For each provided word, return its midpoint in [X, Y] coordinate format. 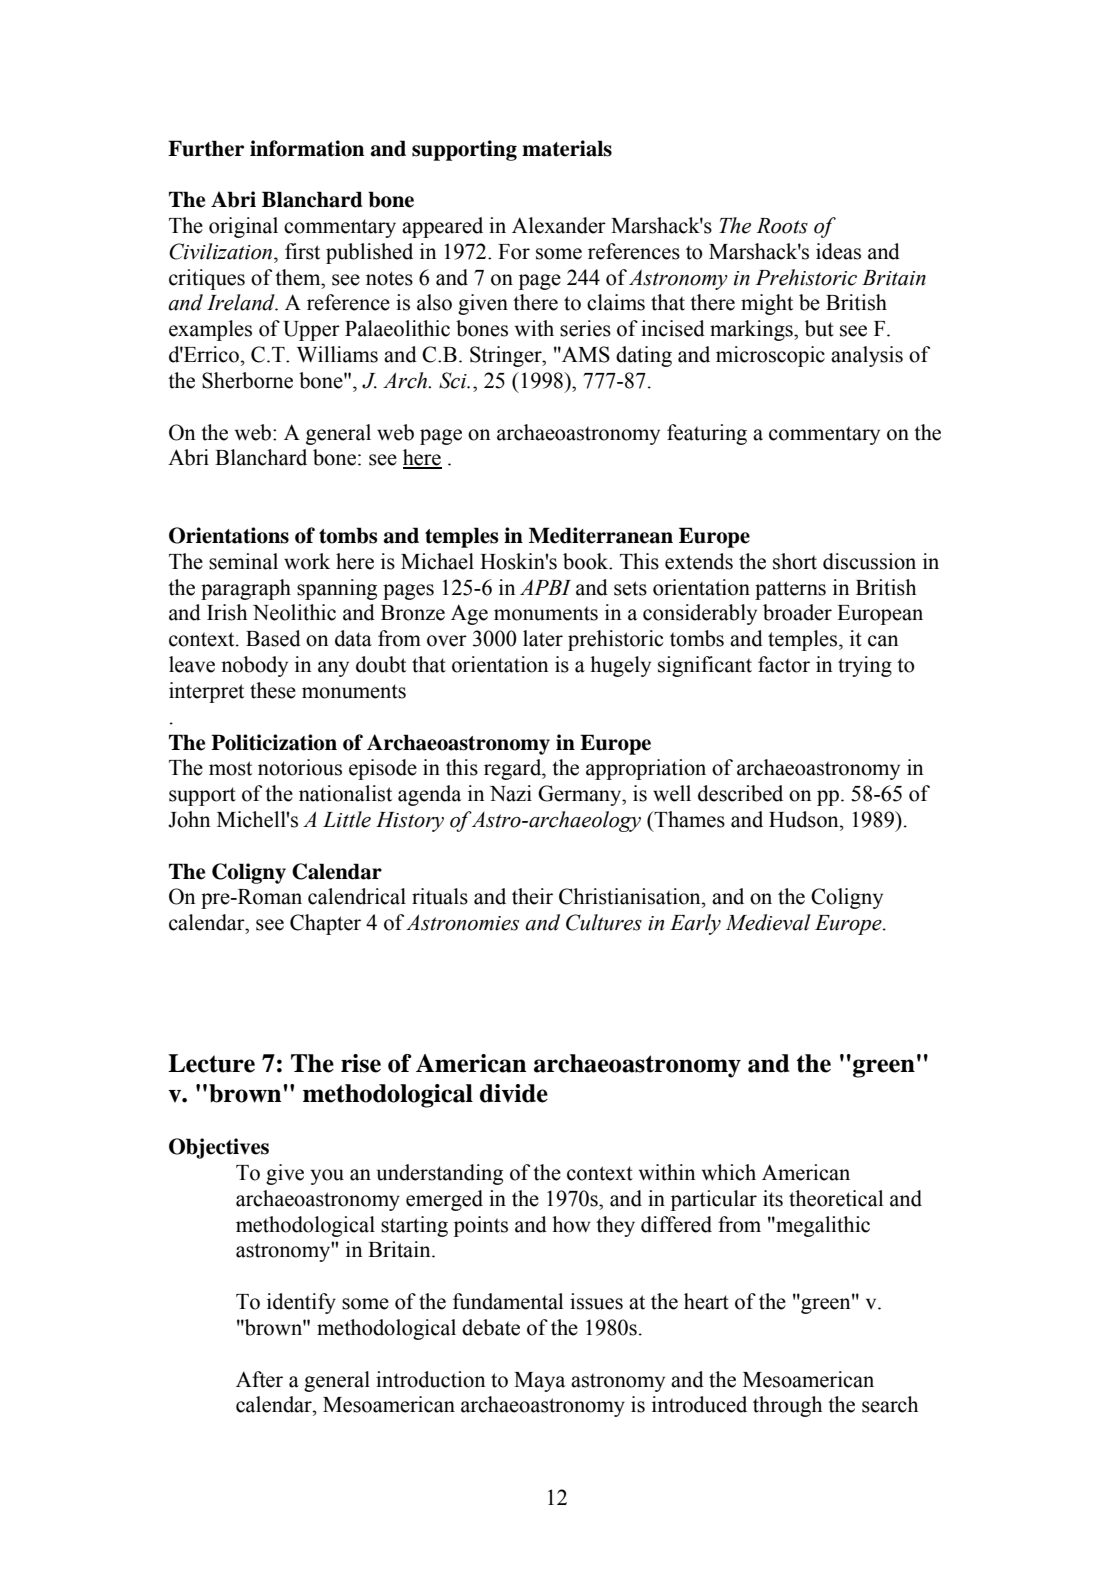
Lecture [211, 1063]
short [795, 561]
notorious [300, 767]
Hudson [805, 819]
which [729, 1172]
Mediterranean [601, 535]
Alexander [559, 225]
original [243, 227]
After [259, 1379]
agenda [429, 795]
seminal [243, 561]
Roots [782, 226]
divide [514, 1093]
